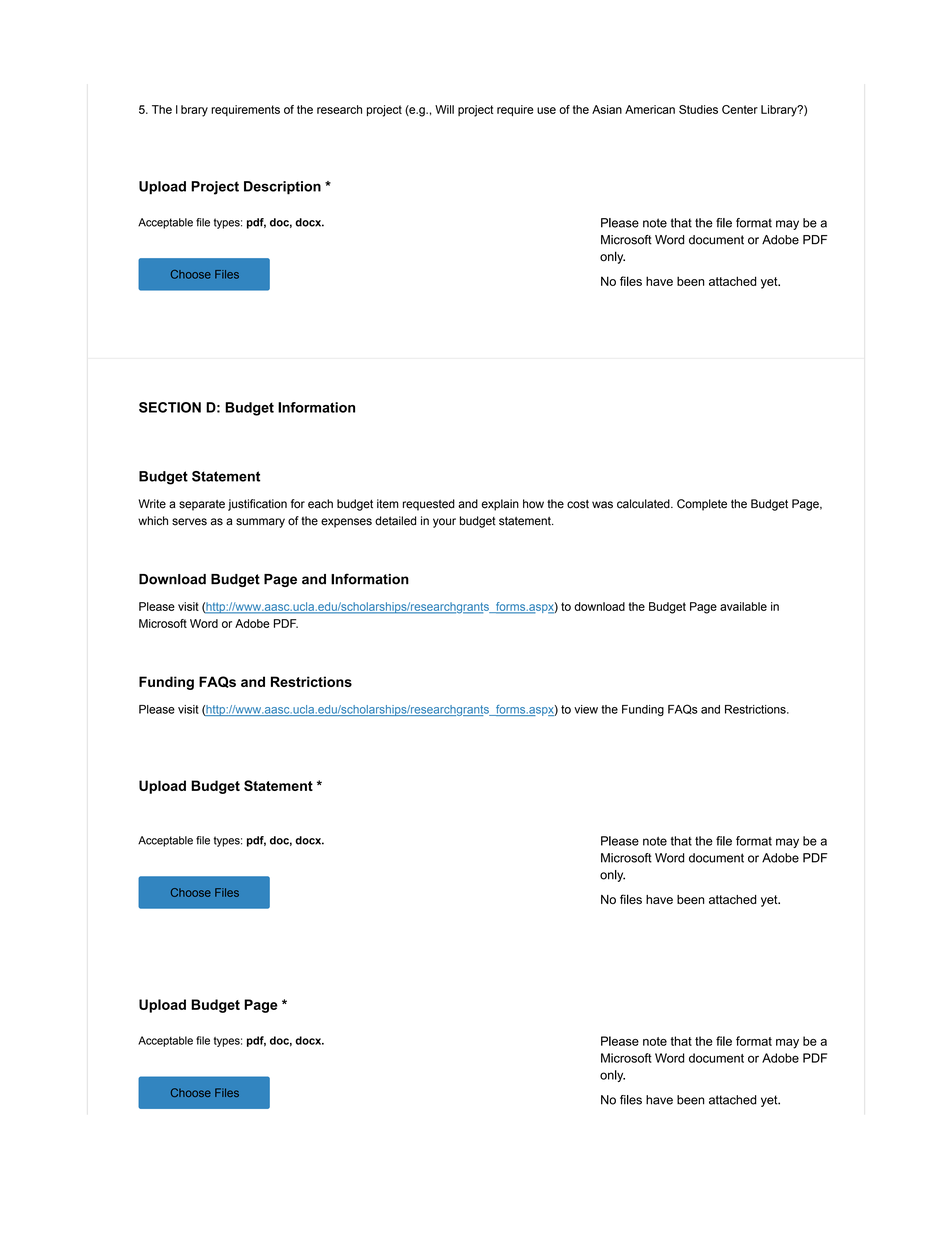  What do you see at coordinates (282, 188) in the screenshot?
I see `Description` at bounding box center [282, 188].
